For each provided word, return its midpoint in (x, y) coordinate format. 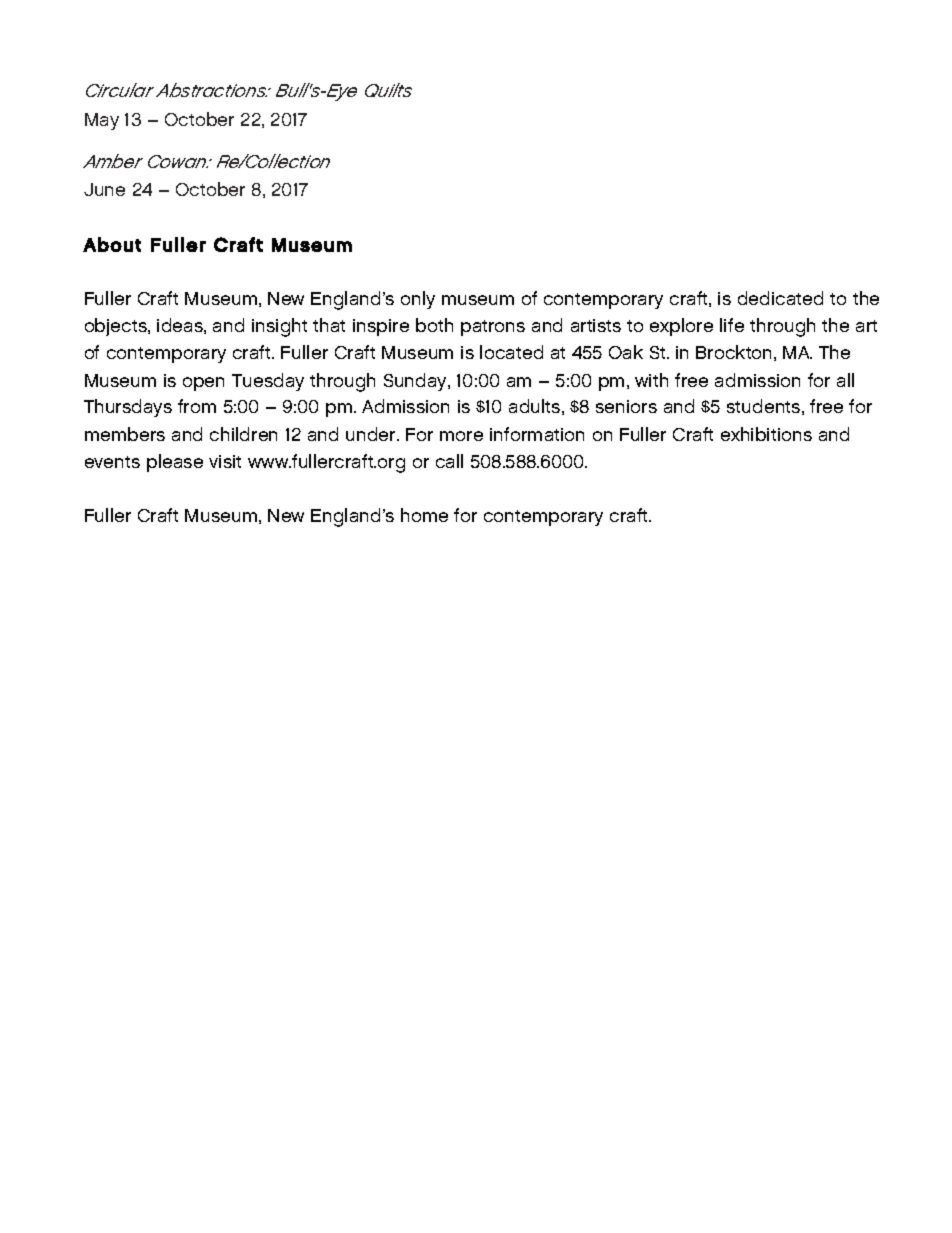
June (104, 189)
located (511, 352)
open (203, 384)
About (112, 244)
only (418, 300)
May (102, 121)
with (651, 380)
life (732, 325)
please (175, 463)
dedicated (780, 298)
